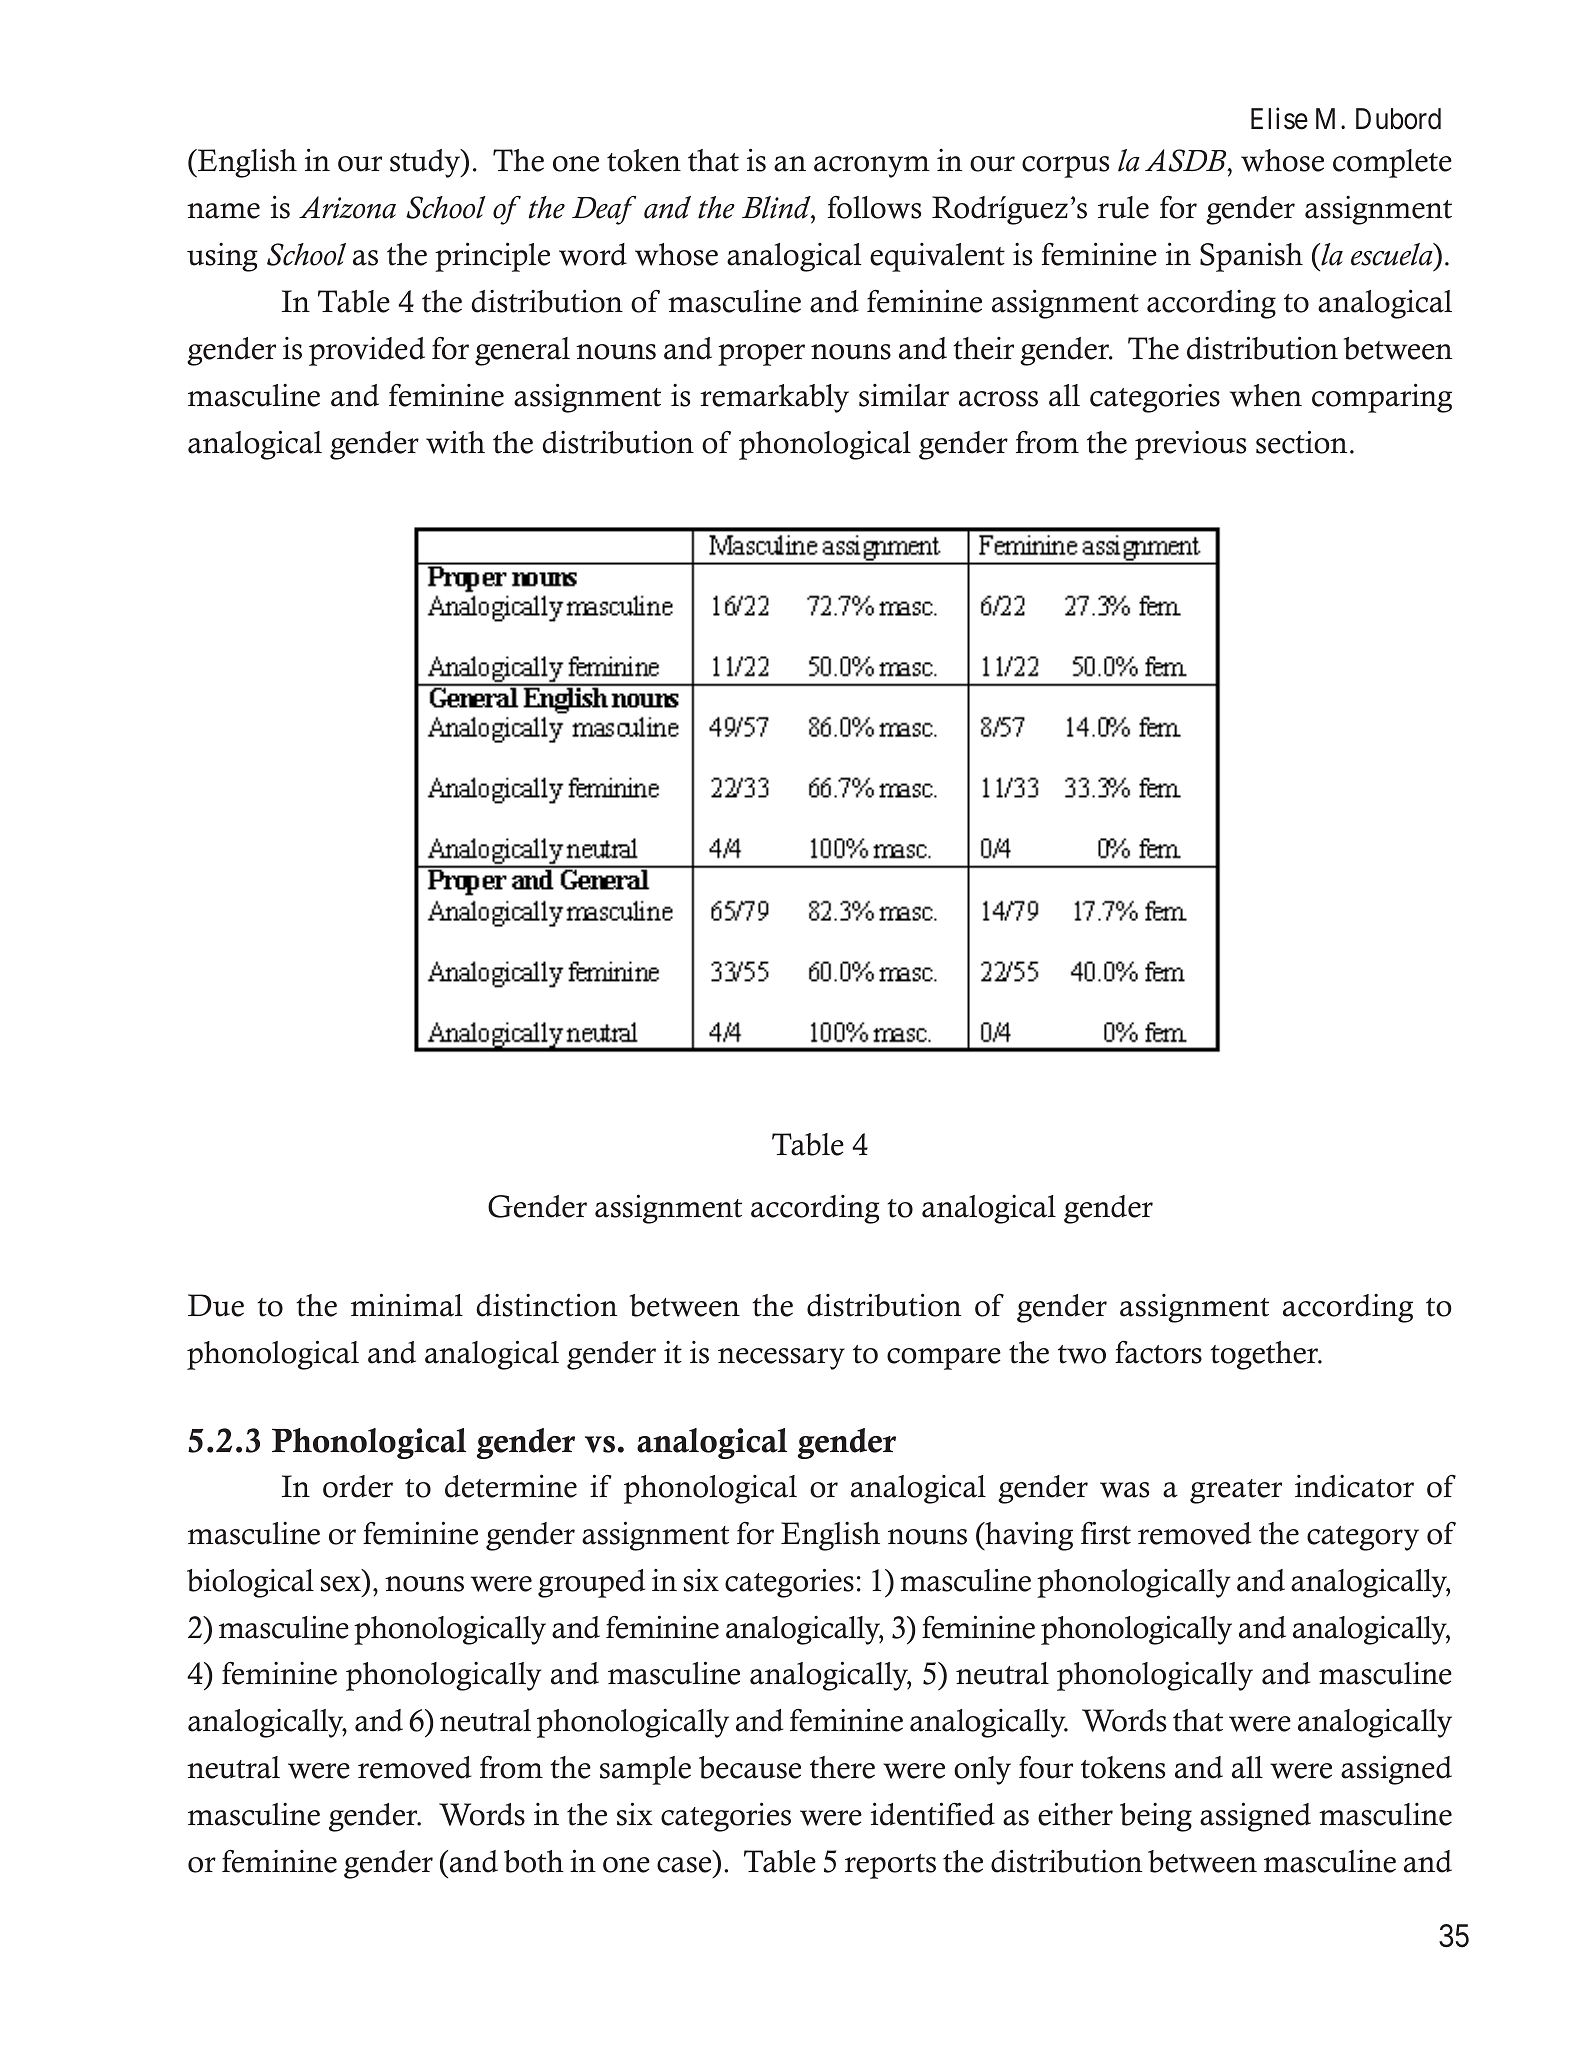  I want to click on previous, so click(1190, 445).
